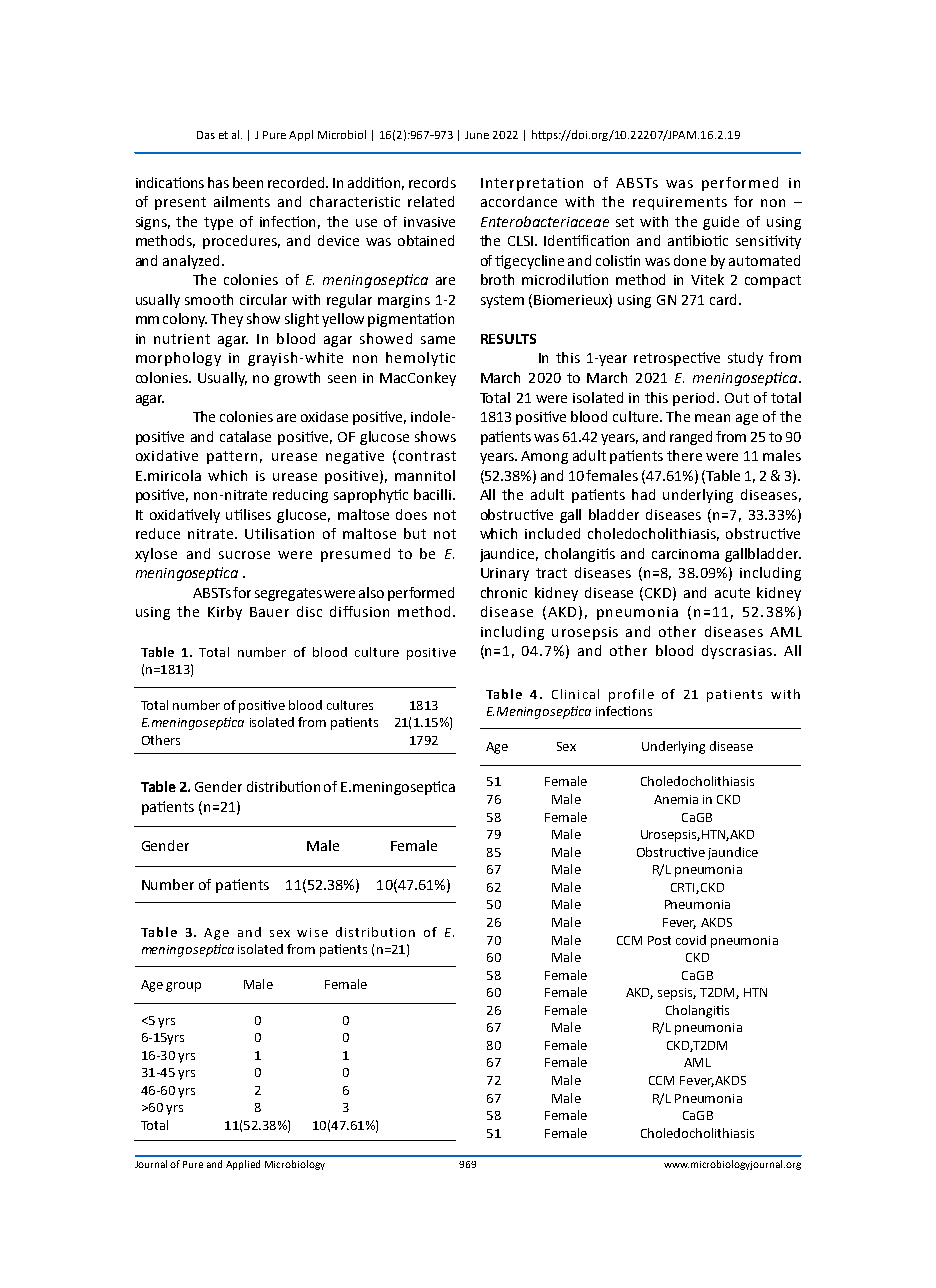 The width and height of the document is (936, 1288). Describe the element at coordinates (685, 554) in the document. I see `carcinoma` at that location.
